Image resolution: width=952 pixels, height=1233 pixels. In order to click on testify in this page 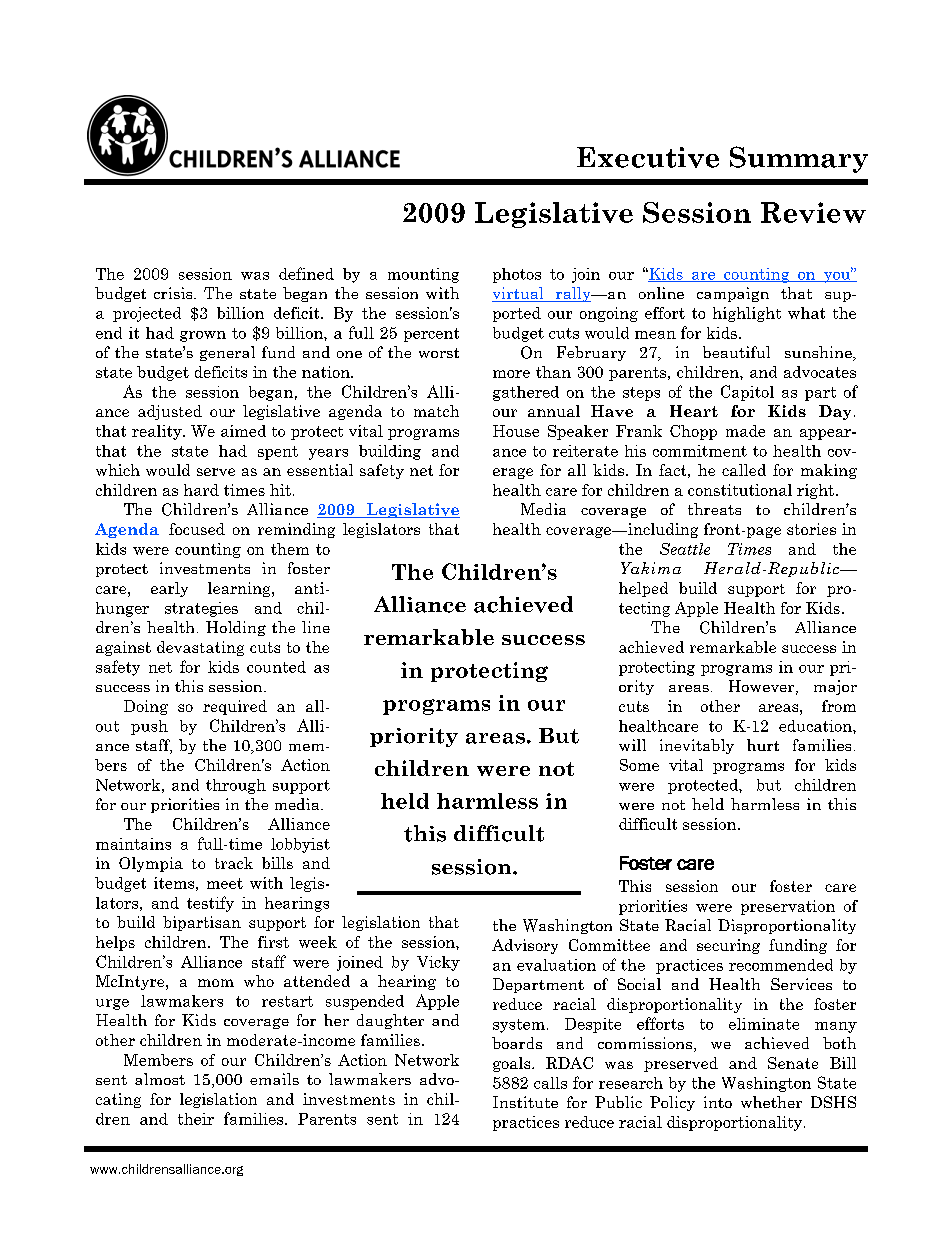, I will do `click(210, 904)`.
